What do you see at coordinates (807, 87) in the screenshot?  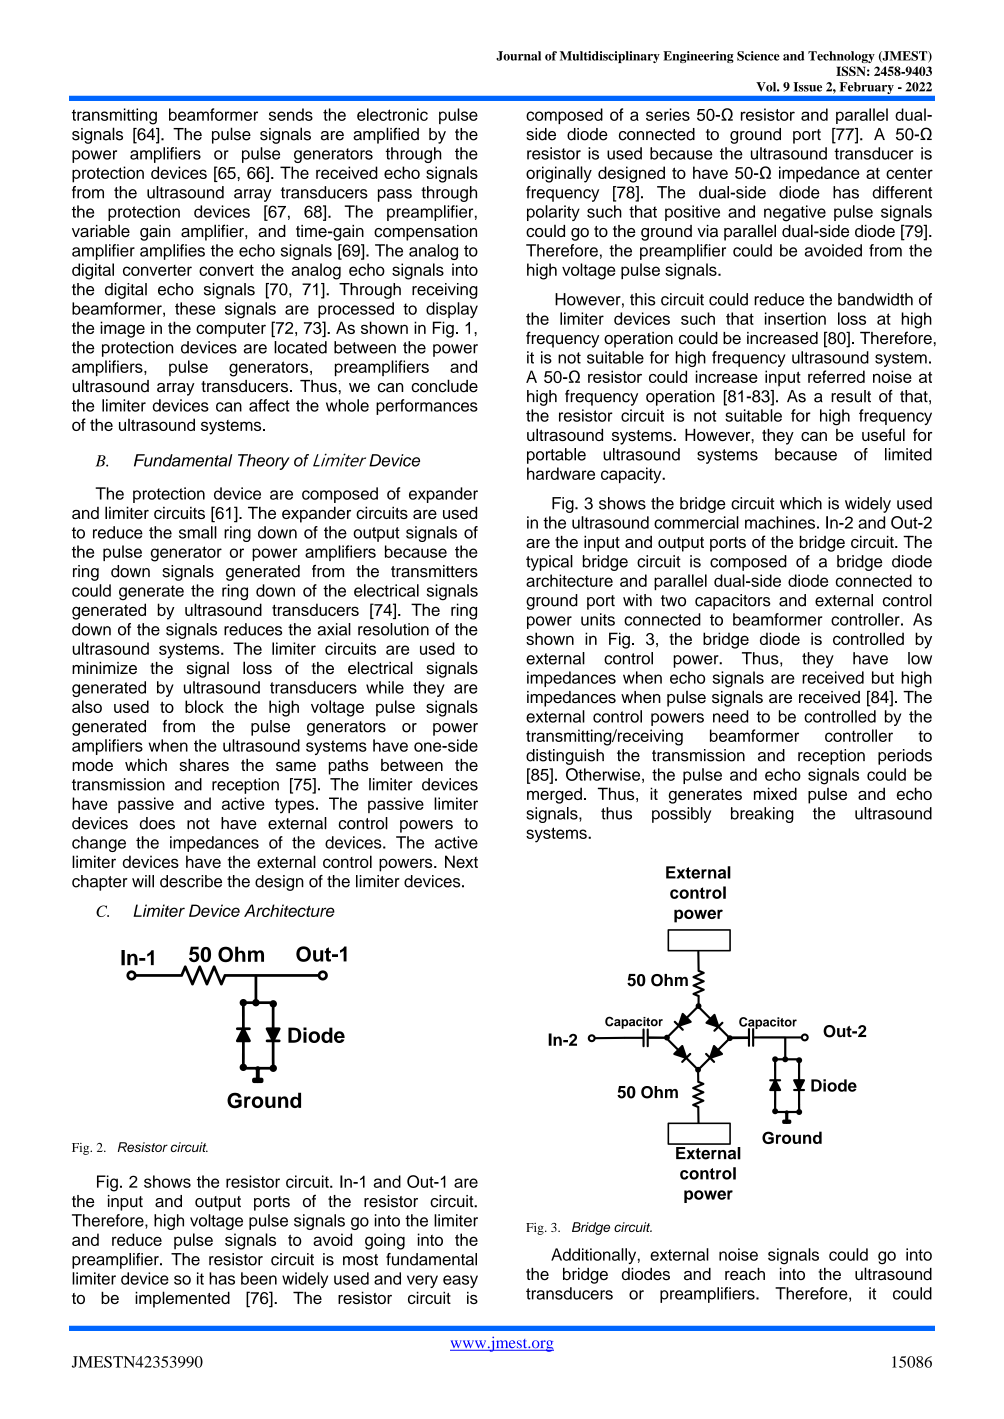 I see `Issue` at bounding box center [807, 87].
